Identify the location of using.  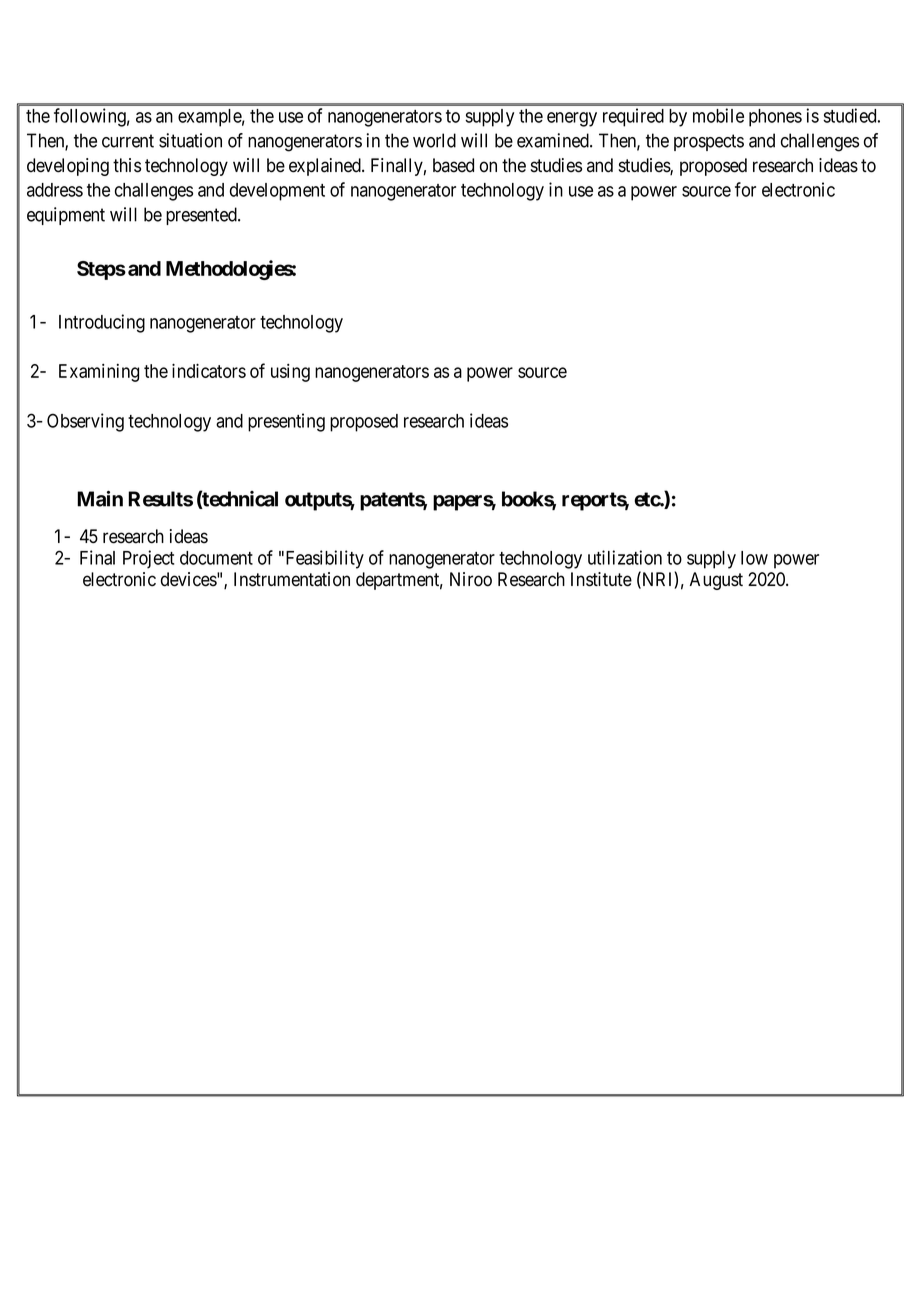
(290, 373).
